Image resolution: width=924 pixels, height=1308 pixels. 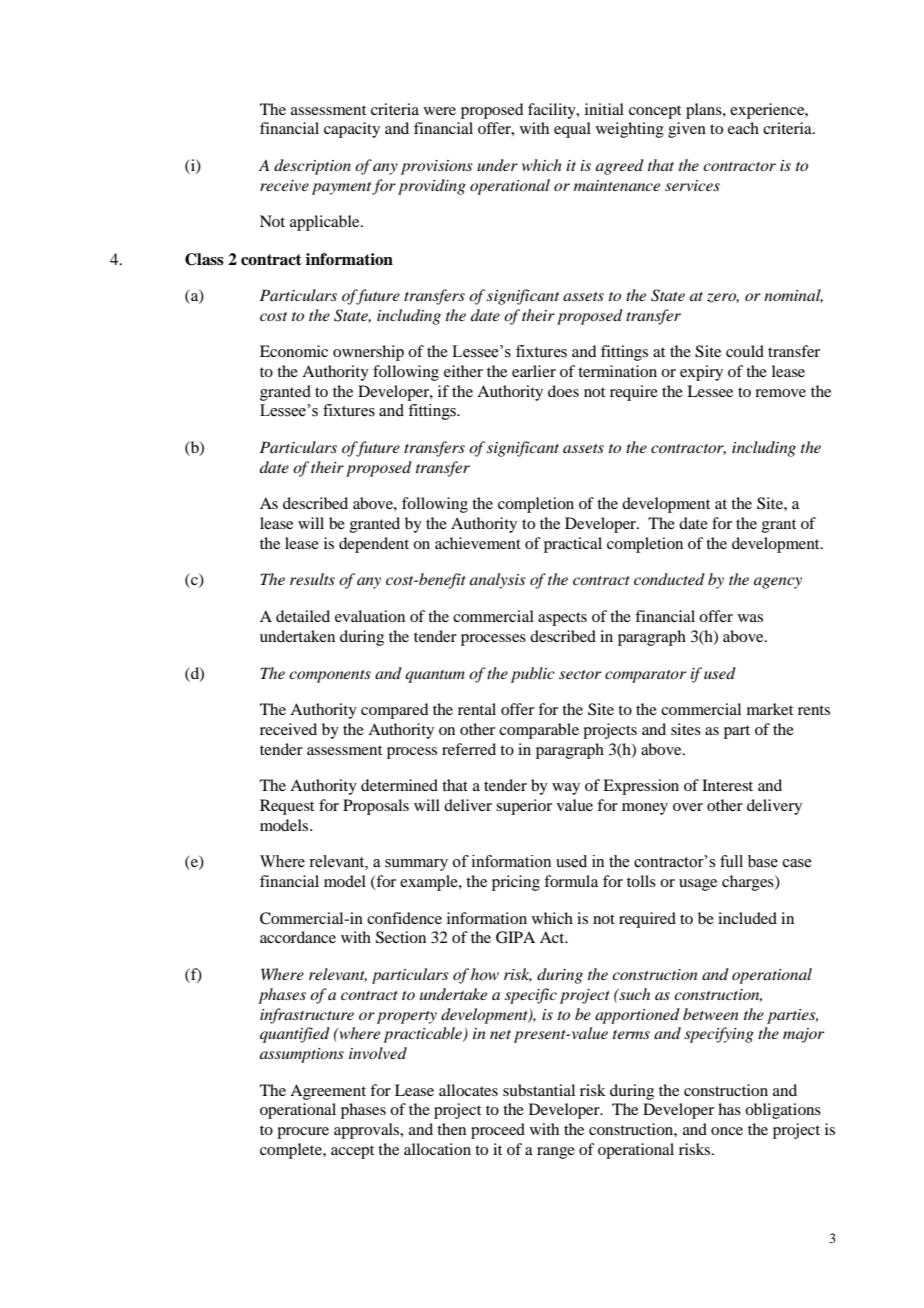 What do you see at coordinates (303, 1133) in the screenshot?
I see `procure` at bounding box center [303, 1133].
